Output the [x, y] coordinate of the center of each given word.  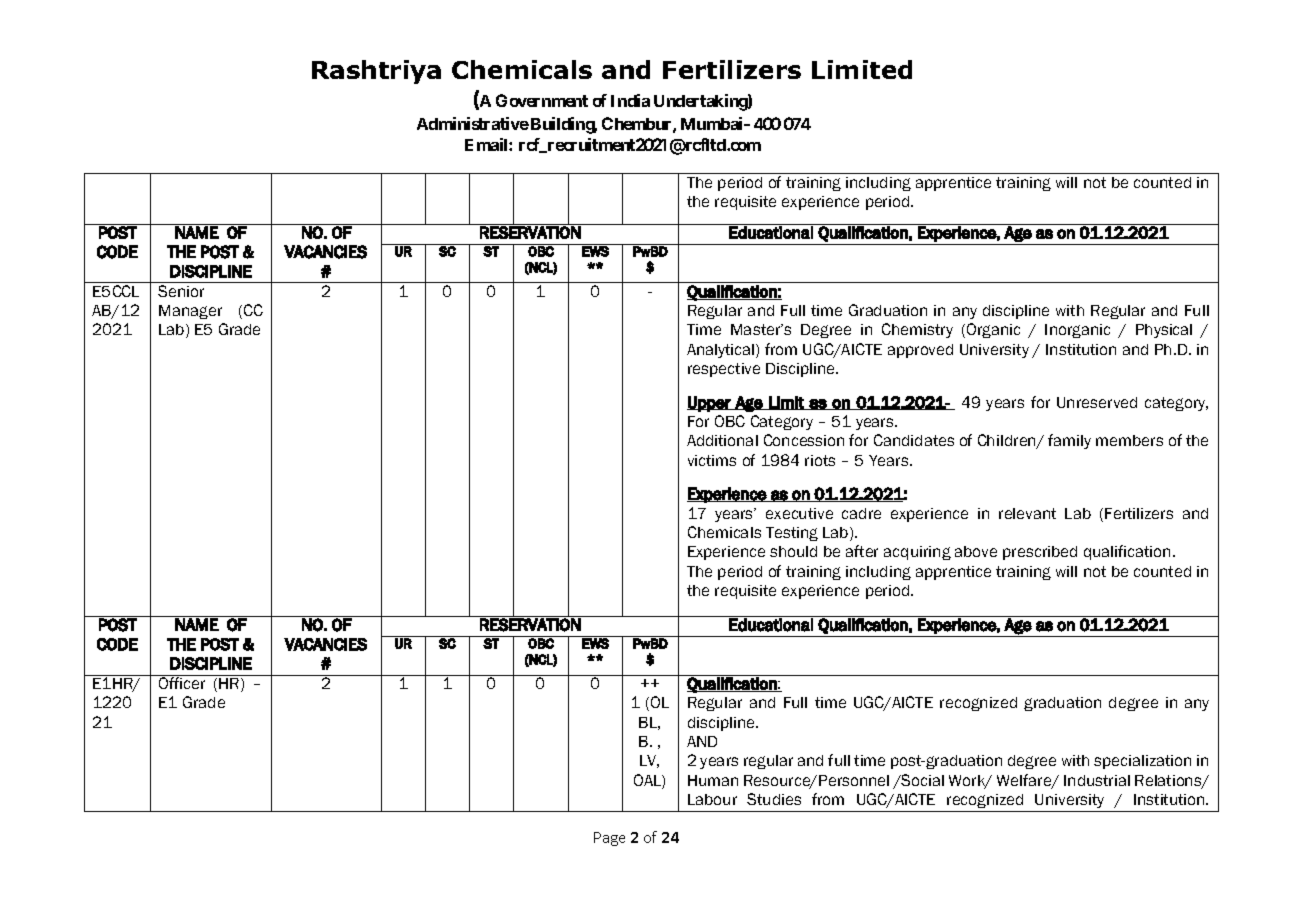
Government [542, 100]
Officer [182, 682]
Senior [181, 291]
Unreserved [1097, 402]
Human [713, 780]
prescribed [1040, 553]
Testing [792, 534]
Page [609, 839]
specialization [1142, 762]
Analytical [722, 351]
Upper [710, 404]
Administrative [473, 123]
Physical [1164, 331]
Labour [712, 799]
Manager [190, 312]
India [630, 100]
